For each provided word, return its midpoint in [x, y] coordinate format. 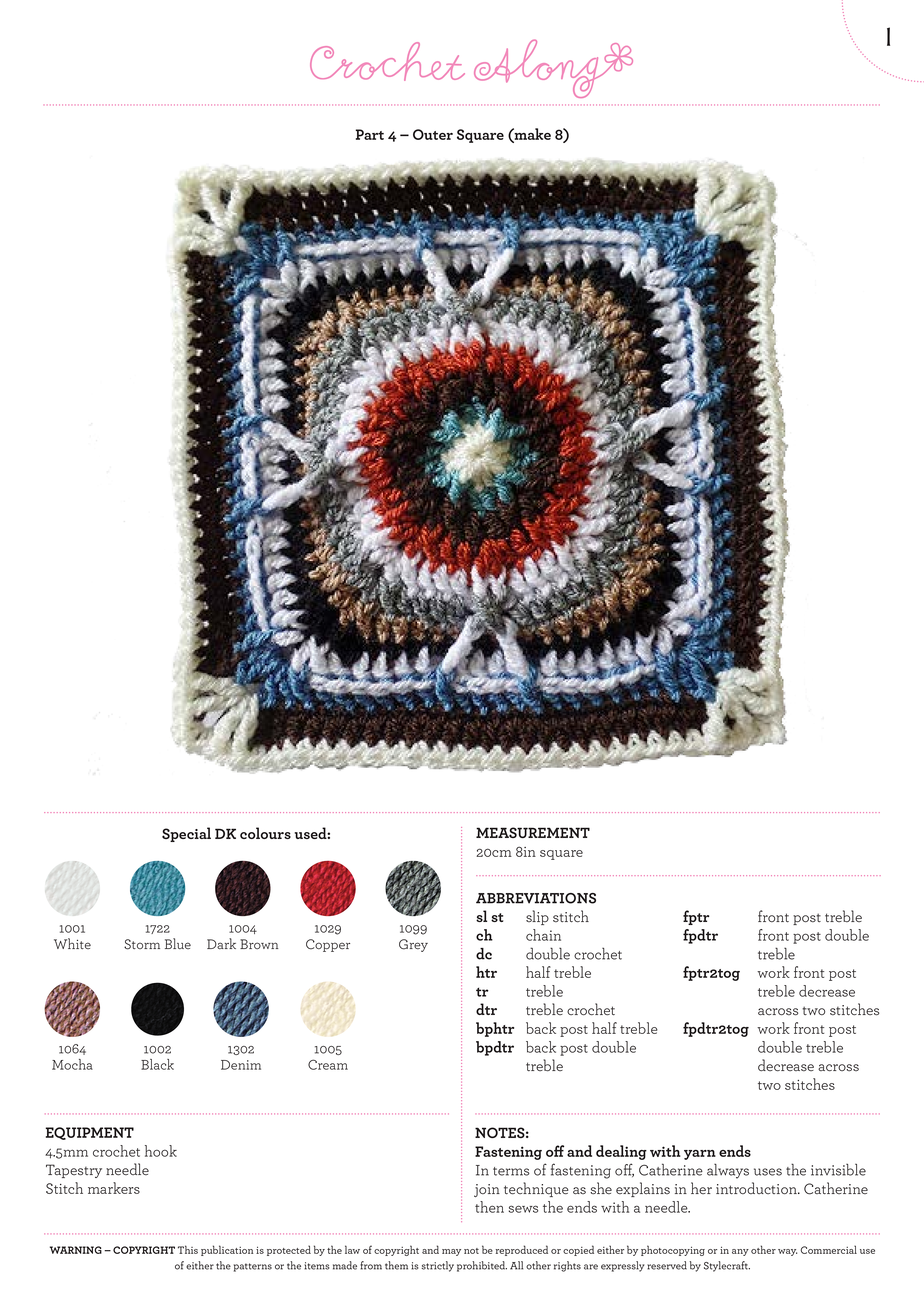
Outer [433, 134]
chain [543, 935]
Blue [178, 943]
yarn [700, 1155]
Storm [142, 944]
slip [537, 917]
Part [370, 134]
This [188, 1249]
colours [265, 833]
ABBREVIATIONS [536, 898]
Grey [413, 945]
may [451, 1252]
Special [186, 834]
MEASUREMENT [533, 832]
